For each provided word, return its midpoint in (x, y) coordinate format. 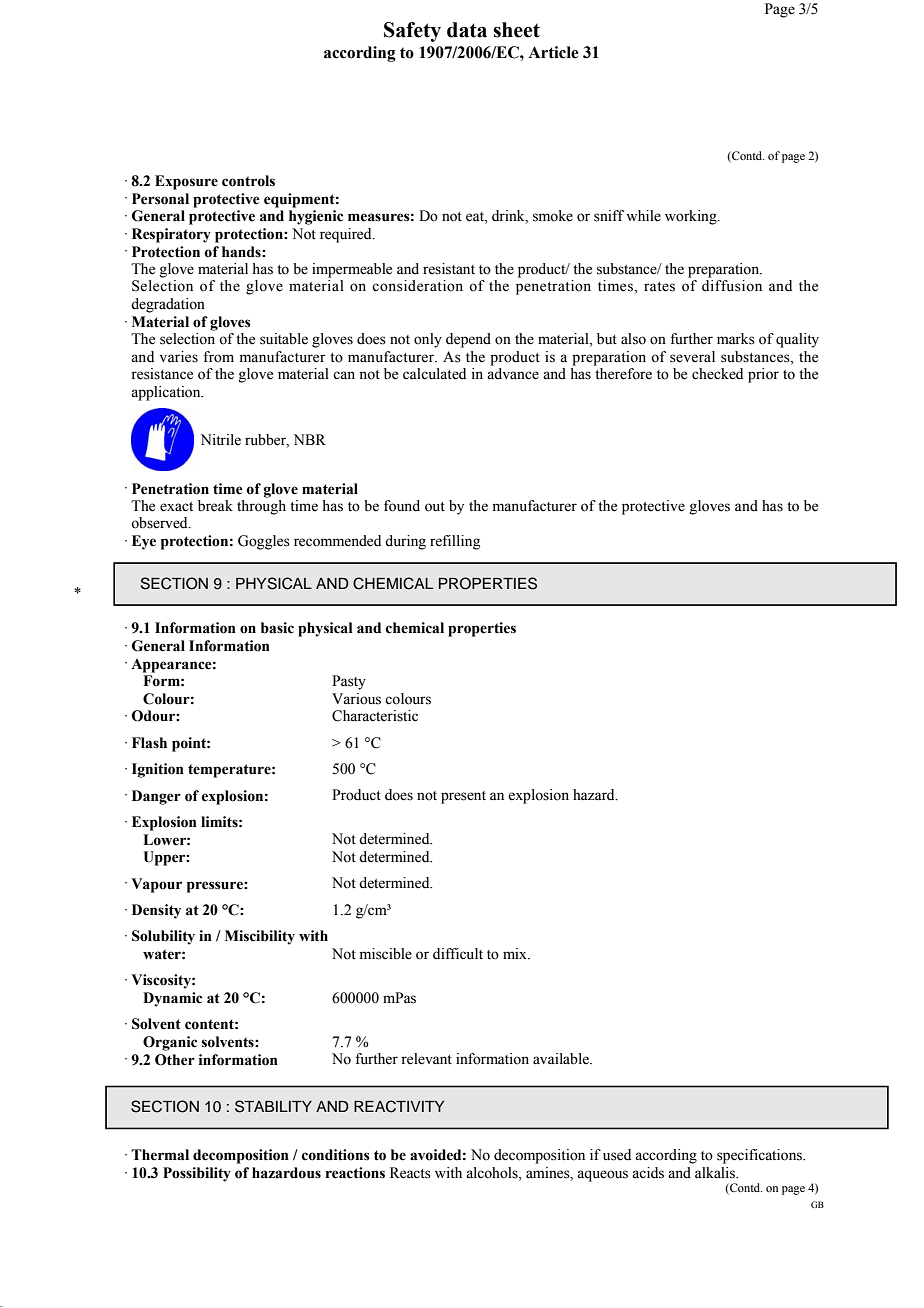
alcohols (493, 1173)
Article (553, 52)
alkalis (716, 1173)
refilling (455, 542)
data (467, 30)
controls (248, 181)
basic (277, 628)
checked (717, 374)
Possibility (197, 1174)
